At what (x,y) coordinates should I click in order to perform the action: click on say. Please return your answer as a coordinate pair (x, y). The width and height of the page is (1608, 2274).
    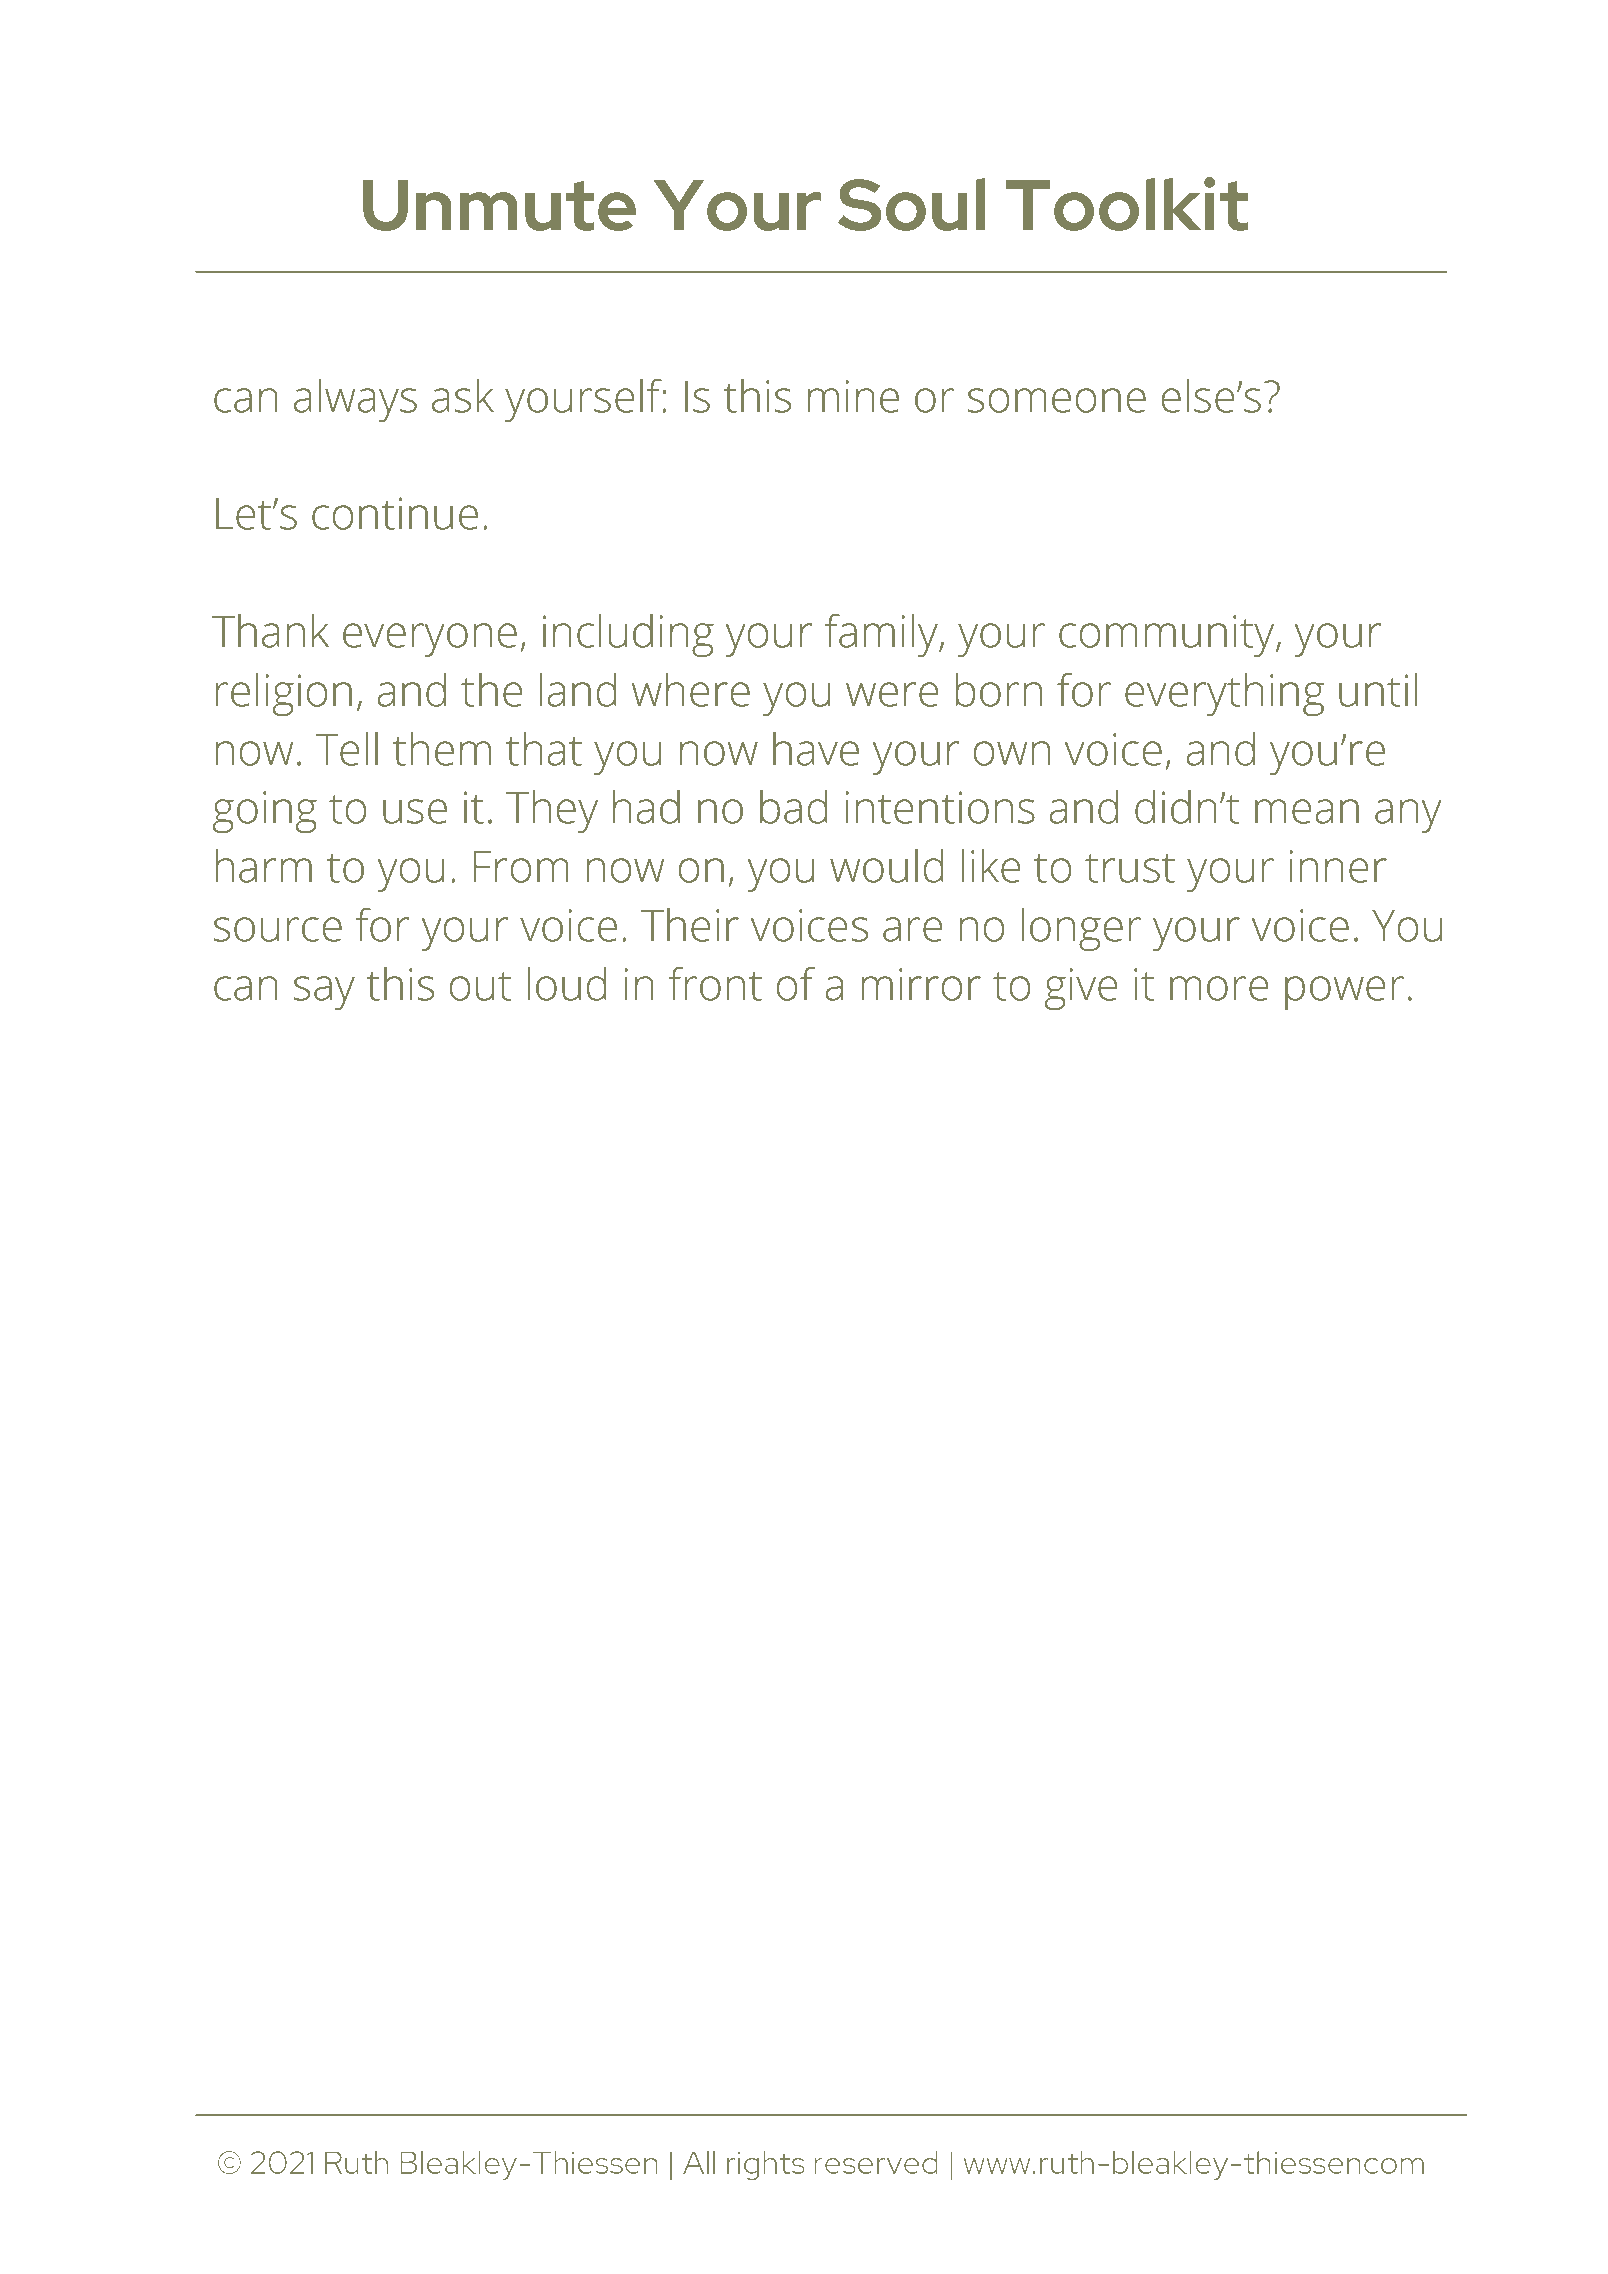
    Looking at the image, I should click on (324, 993).
